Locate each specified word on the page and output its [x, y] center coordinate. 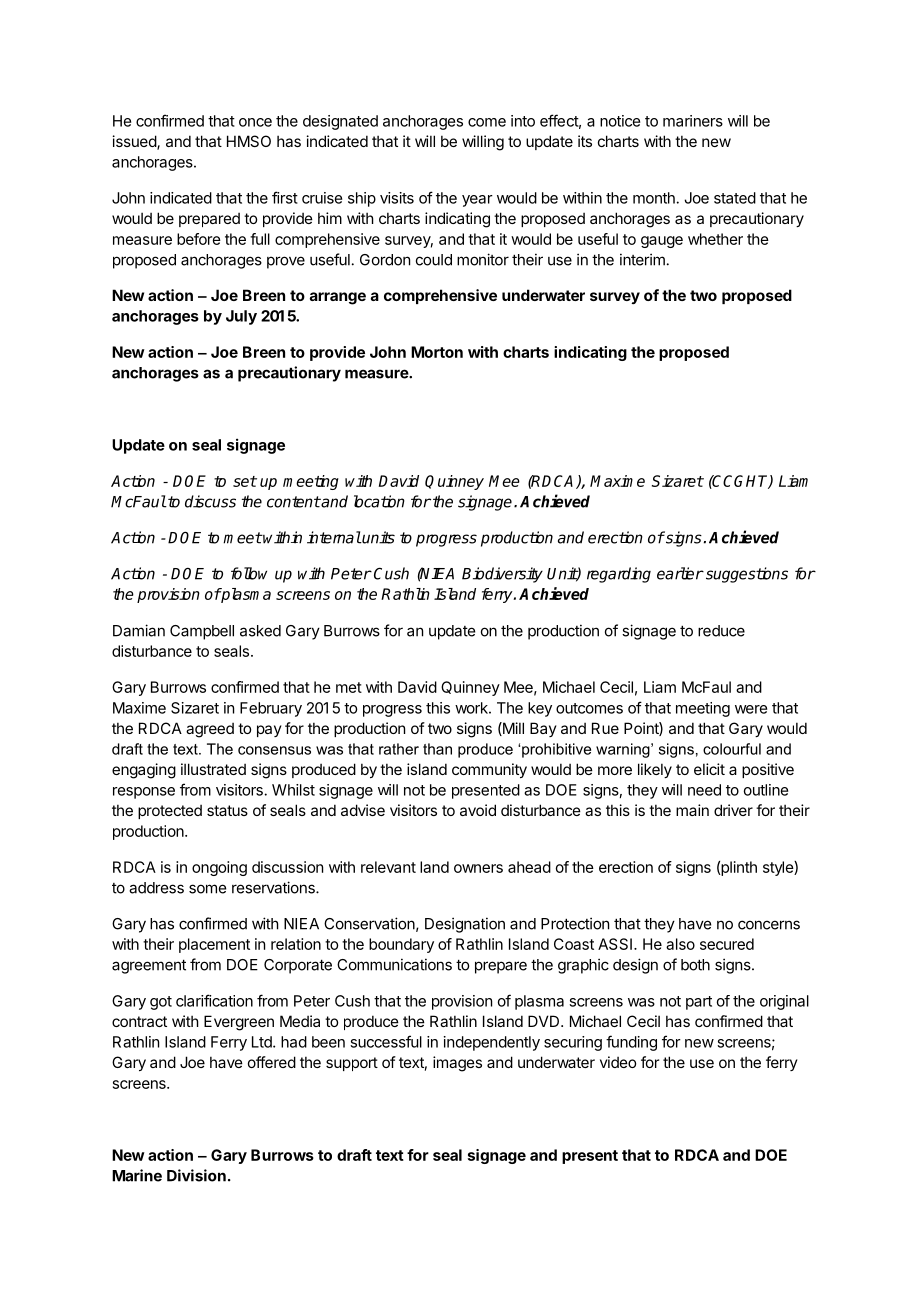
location [379, 501]
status [227, 810]
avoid [478, 810]
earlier [680, 573]
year [477, 201]
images [457, 1064]
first [285, 197]
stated [735, 198]
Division [196, 1175]
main [692, 810]
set [245, 481]
